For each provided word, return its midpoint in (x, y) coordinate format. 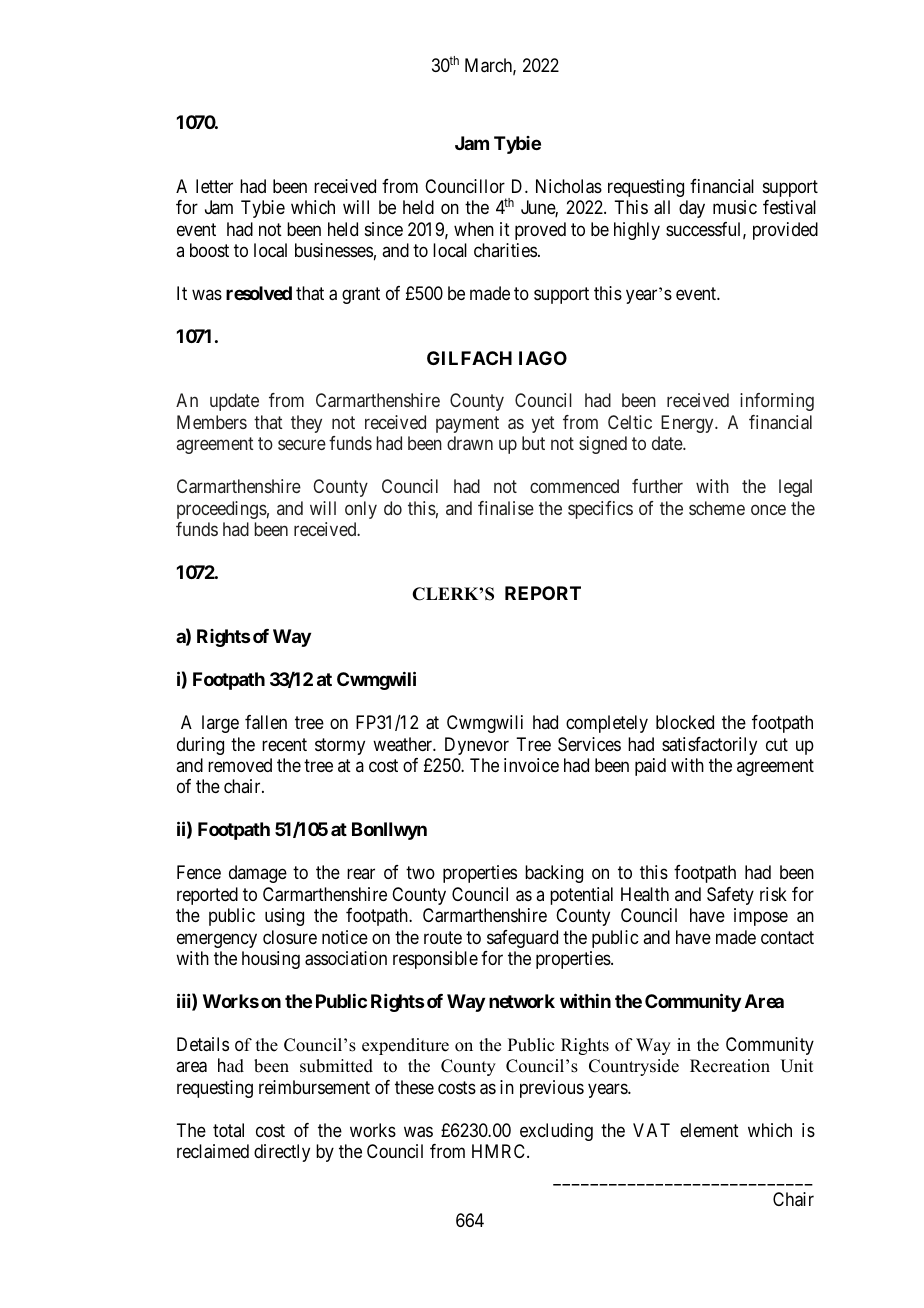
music (735, 207)
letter (214, 186)
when (474, 229)
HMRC (500, 1151)
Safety (730, 896)
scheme (717, 508)
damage (258, 874)
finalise (506, 508)
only (361, 510)
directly (282, 1153)
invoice (531, 765)
